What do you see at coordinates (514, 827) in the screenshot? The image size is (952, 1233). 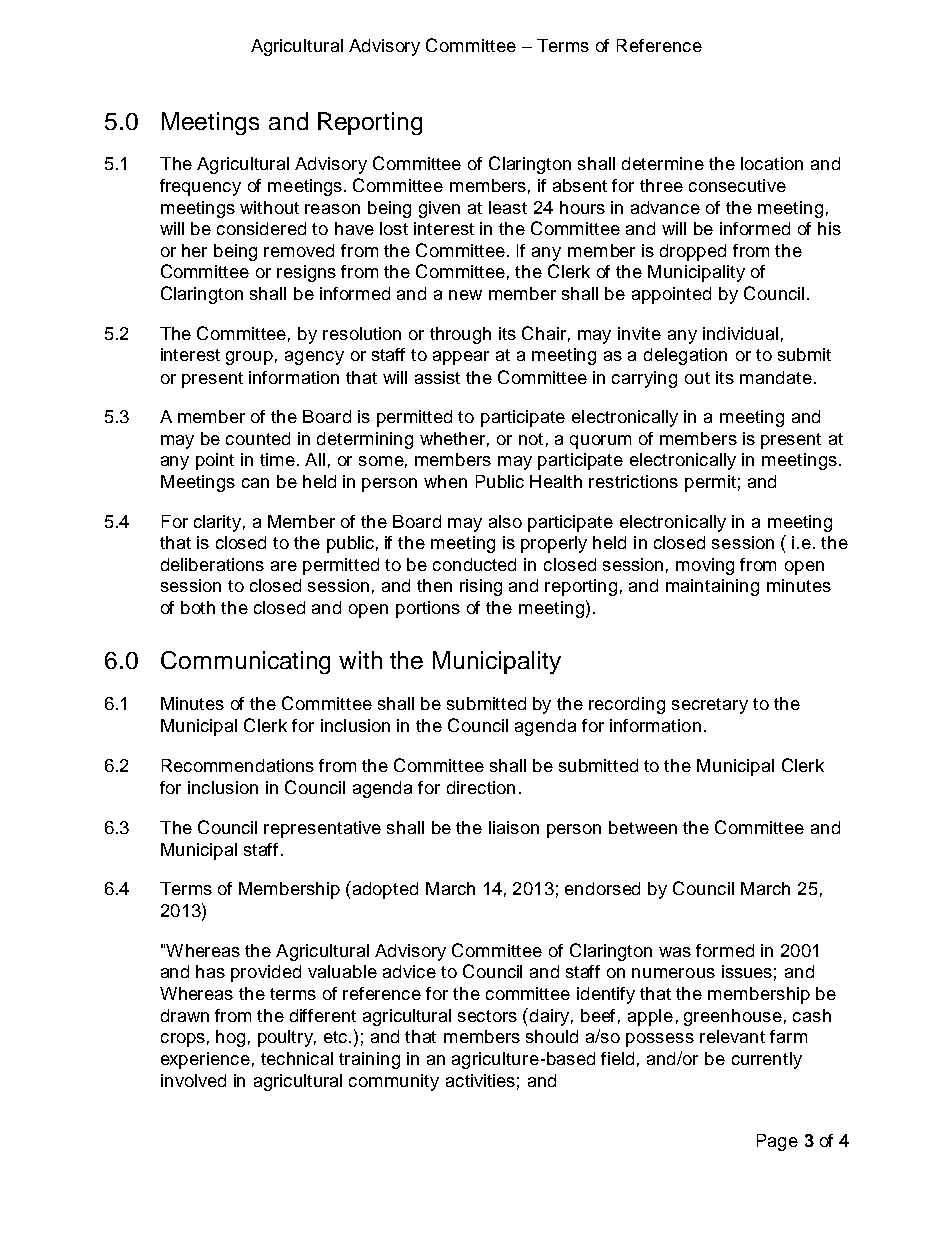 I see `liaison` at bounding box center [514, 827].
